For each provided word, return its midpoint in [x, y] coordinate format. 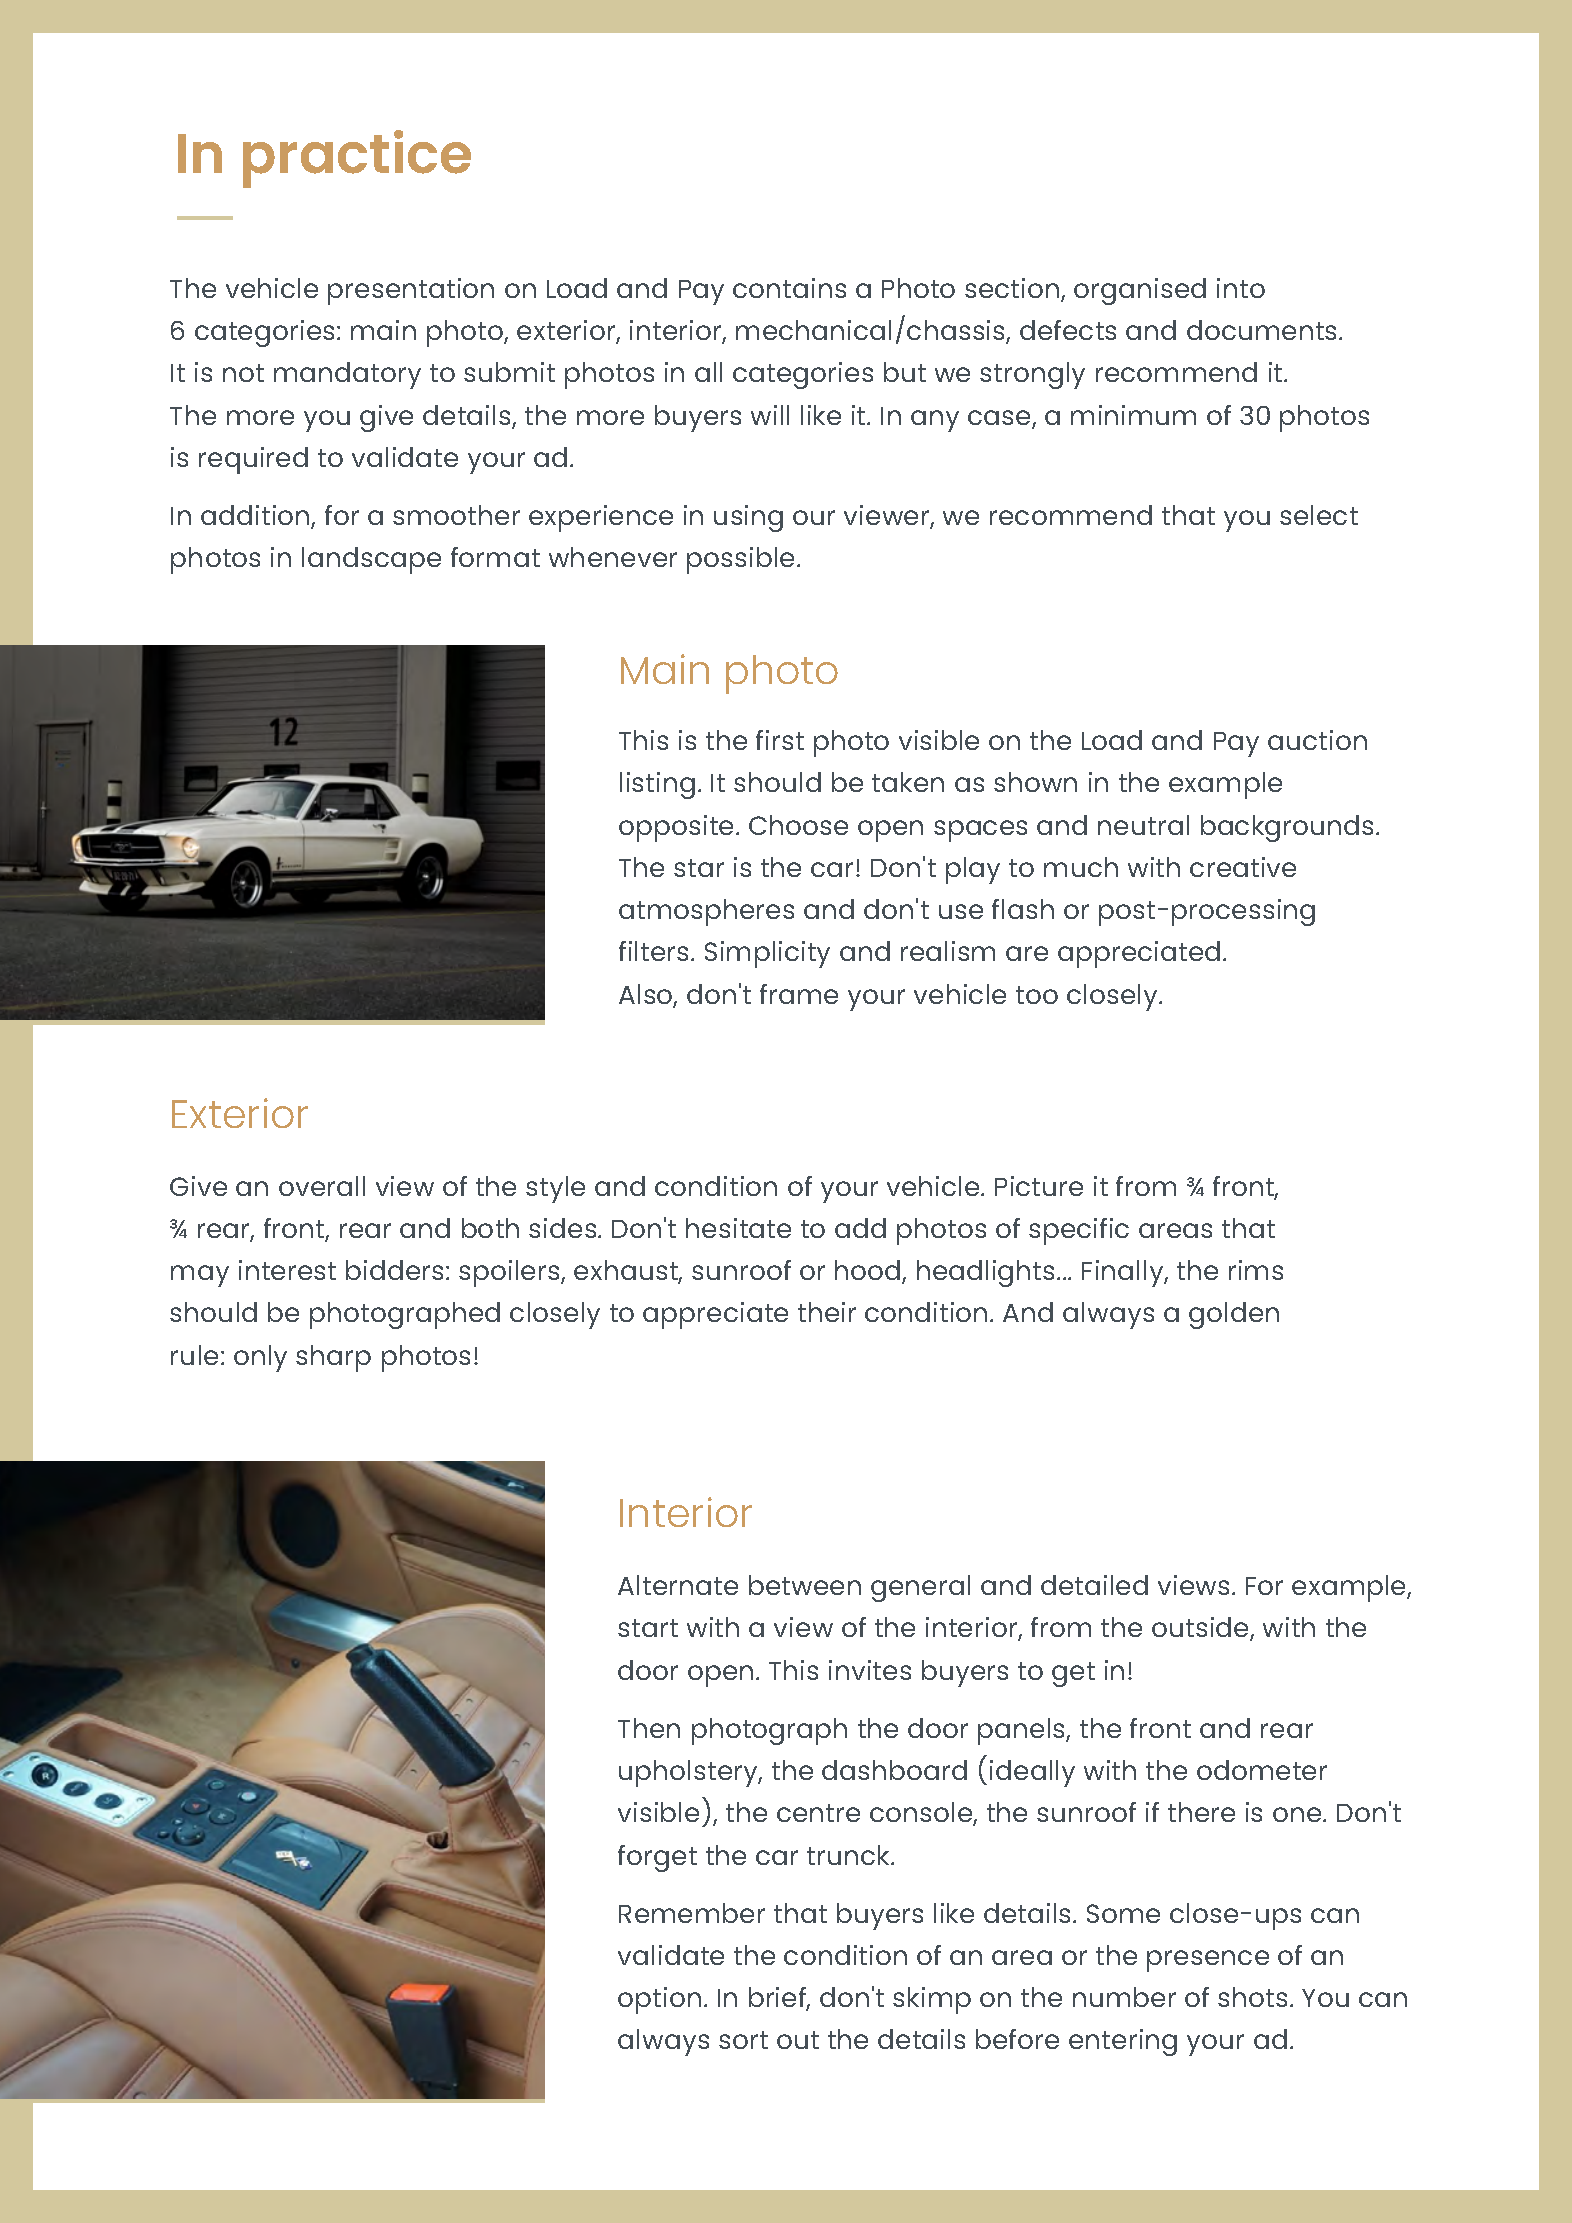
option [659, 2000]
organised [1140, 291]
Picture [1039, 1186]
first [780, 740]
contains [789, 288]
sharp [333, 1358]
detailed [1094, 1585]
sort [743, 2040]
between [805, 1585]
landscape [371, 560]
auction [1317, 740]
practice [357, 159]
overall [322, 1186]
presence [1208, 1961]
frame [799, 994]
